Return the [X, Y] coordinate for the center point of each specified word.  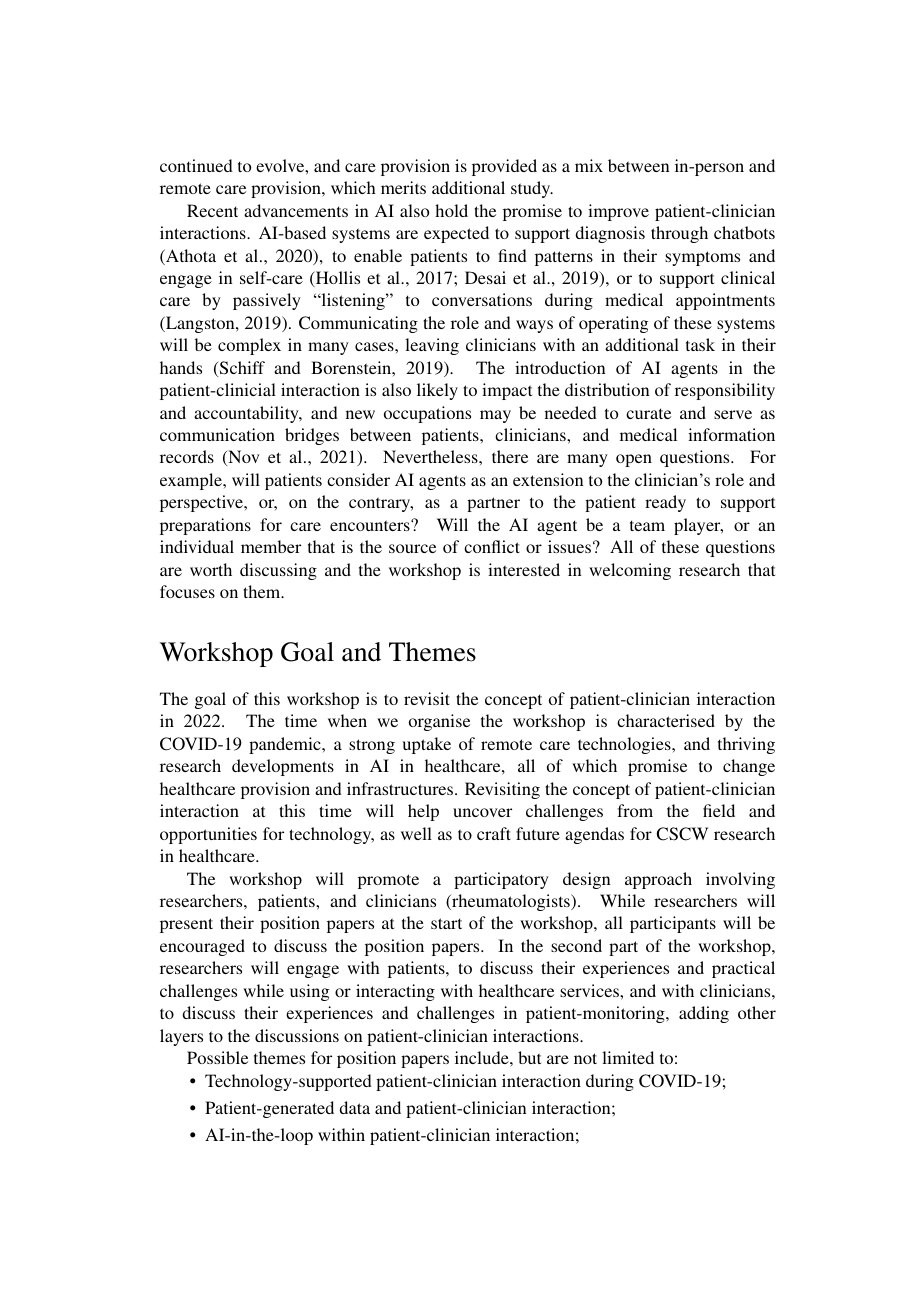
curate [648, 413]
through [679, 234]
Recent [212, 210]
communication [217, 434]
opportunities [208, 835]
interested [524, 569]
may [495, 416]
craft [494, 833]
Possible [217, 1057]
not [585, 1058]
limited [628, 1057]
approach [658, 880]
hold [451, 210]
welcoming [630, 571]
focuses [187, 591]
